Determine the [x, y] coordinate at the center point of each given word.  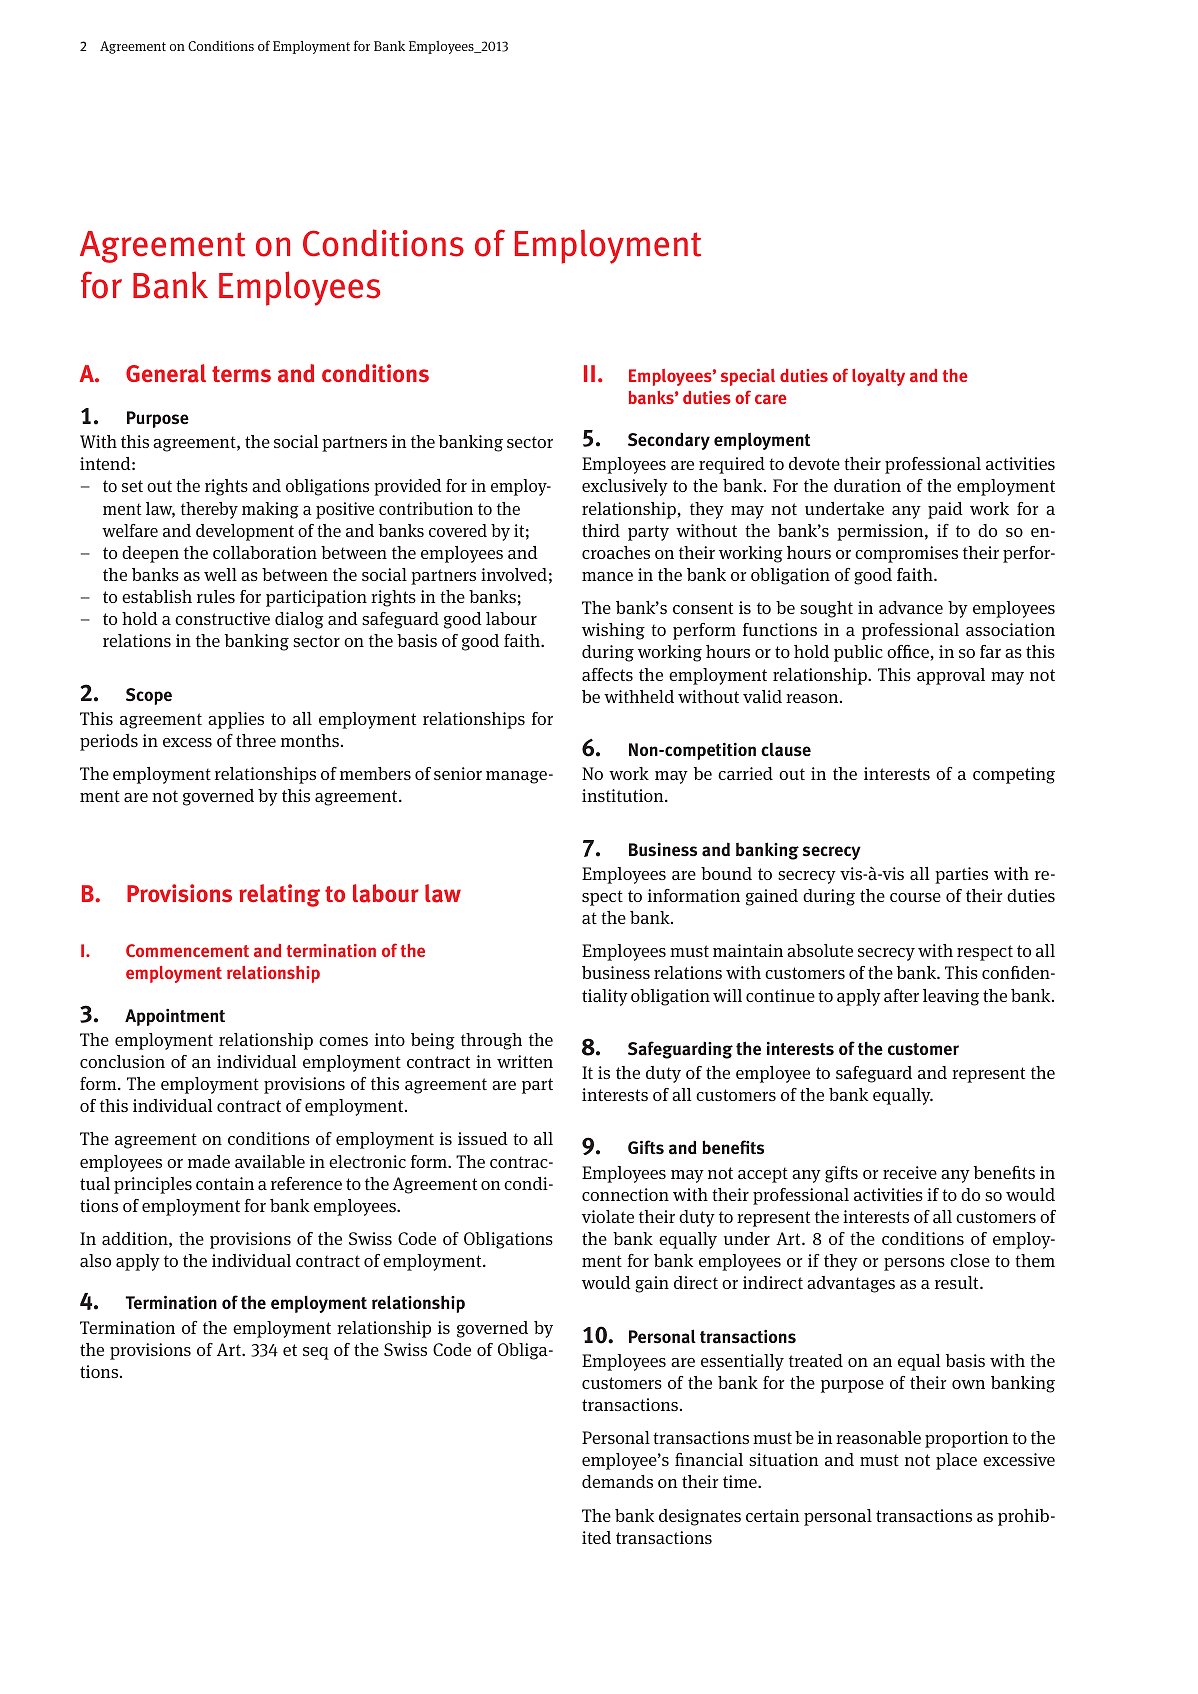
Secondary [669, 441]
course [915, 897]
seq [316, 1353]
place [956, 1461]
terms [241, 374]
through [491, 1041]
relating [279, 895]
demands [617, 1482]
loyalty [878, 377]
